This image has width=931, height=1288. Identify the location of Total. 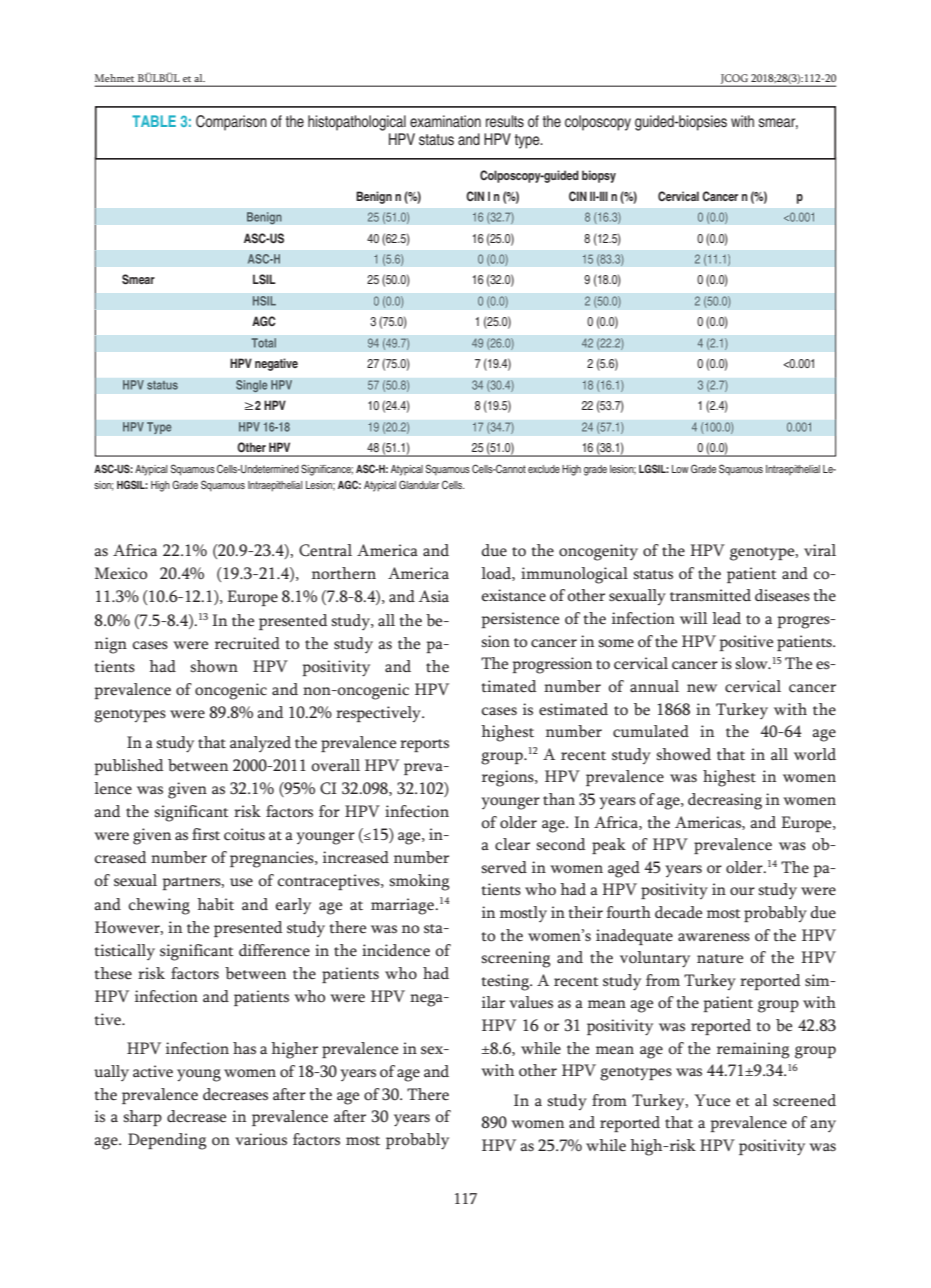
(264, 343).
